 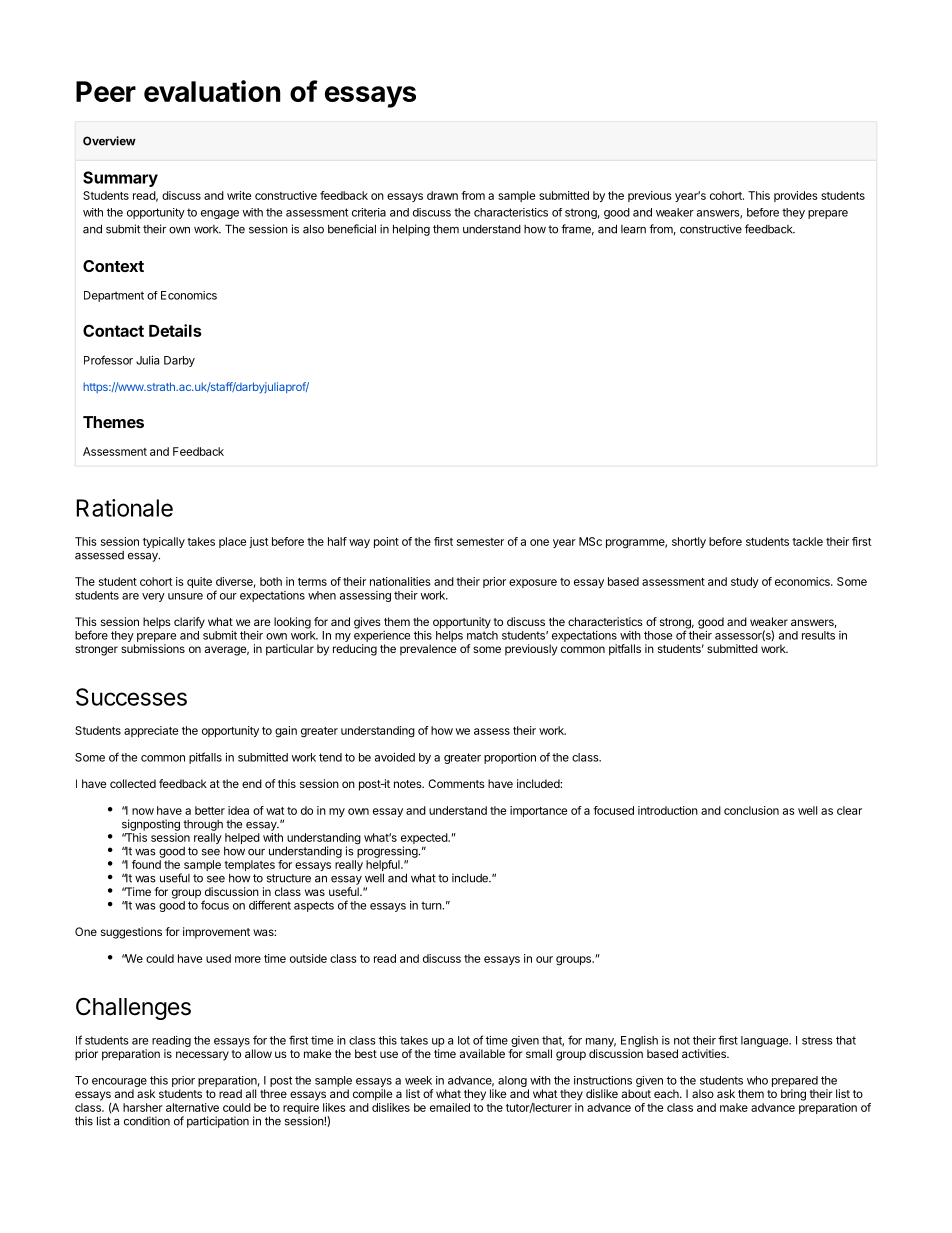 I want to click on match, so click(x=482, y=635).
